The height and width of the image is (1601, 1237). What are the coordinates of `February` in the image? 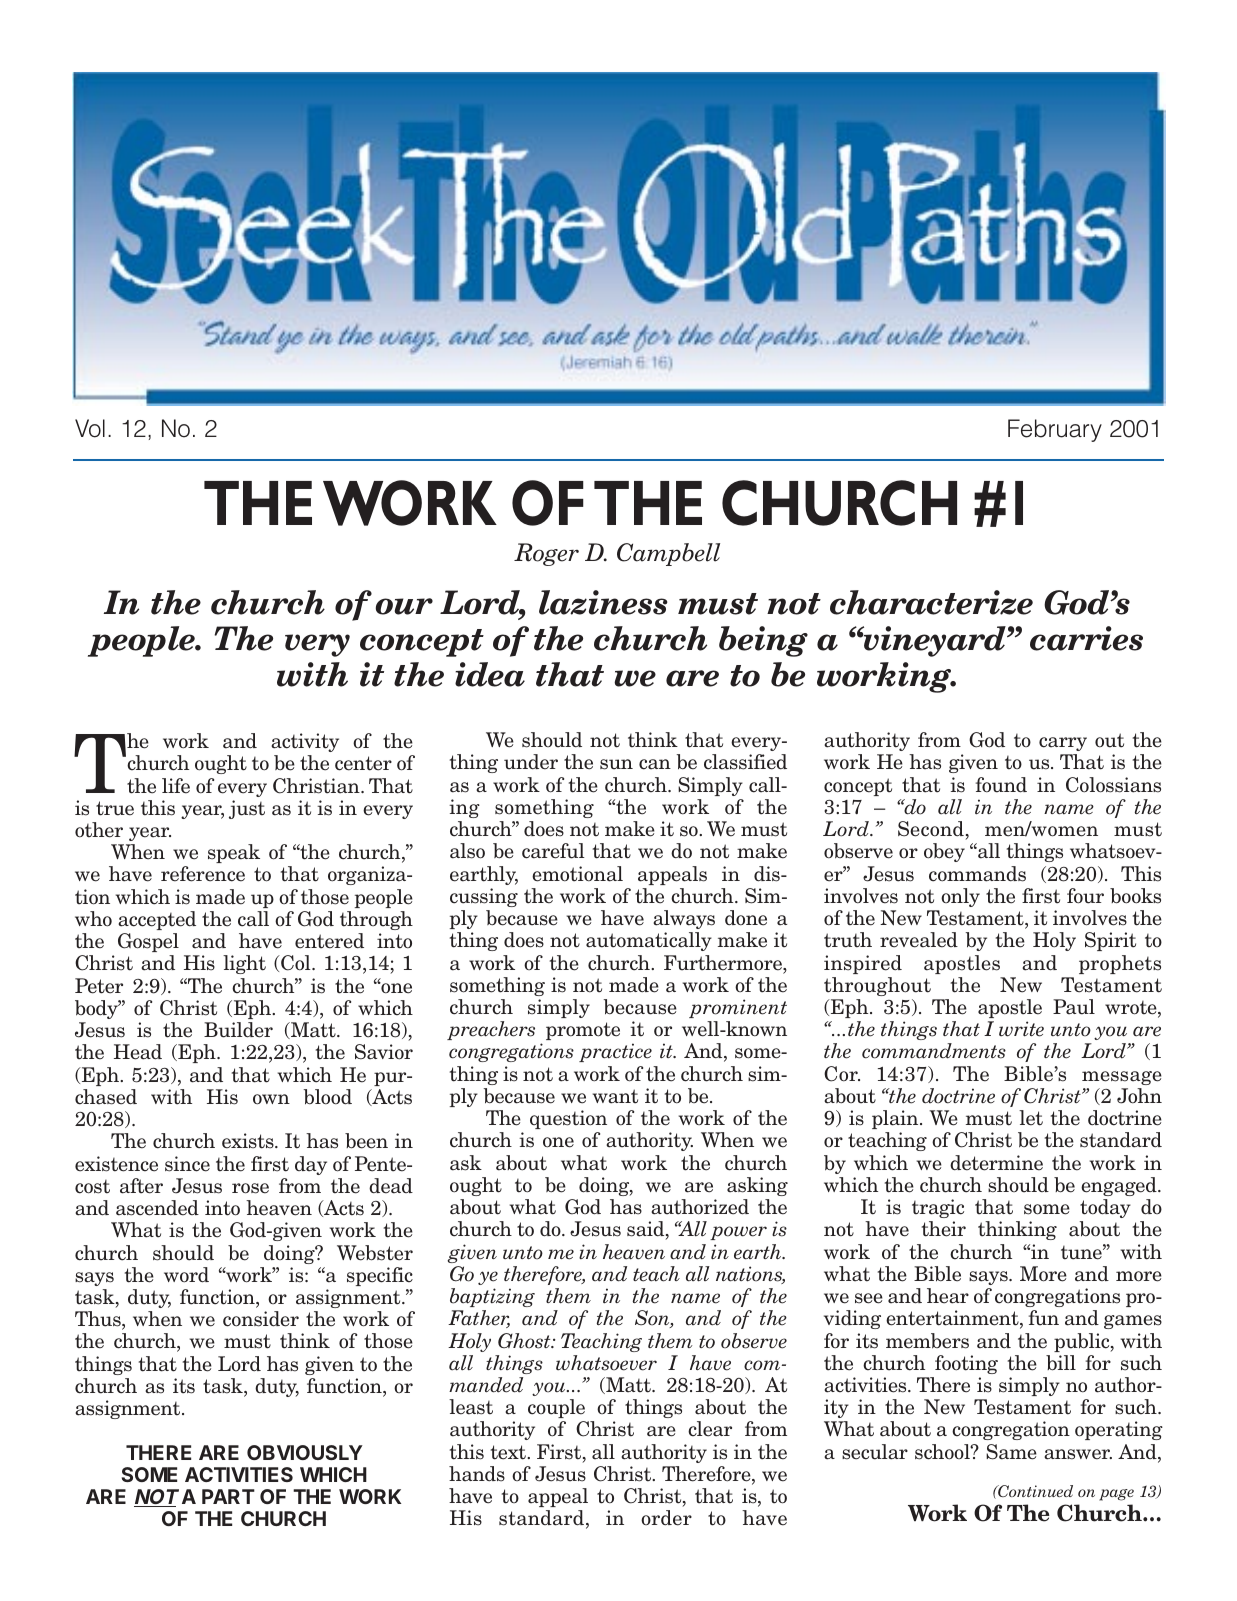 It's located at (1055, 430).
